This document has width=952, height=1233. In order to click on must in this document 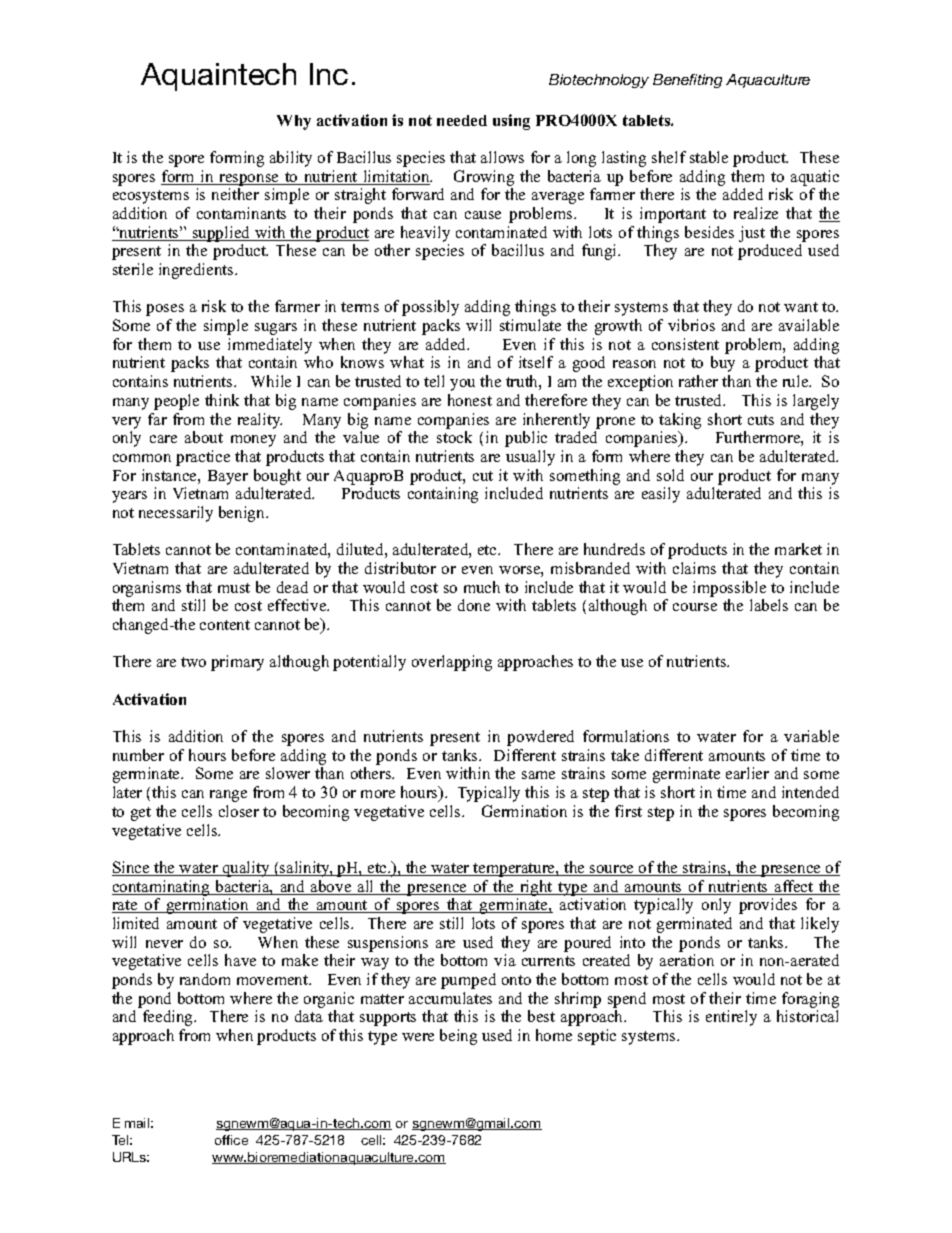, I will do `click(234, 588)`.
